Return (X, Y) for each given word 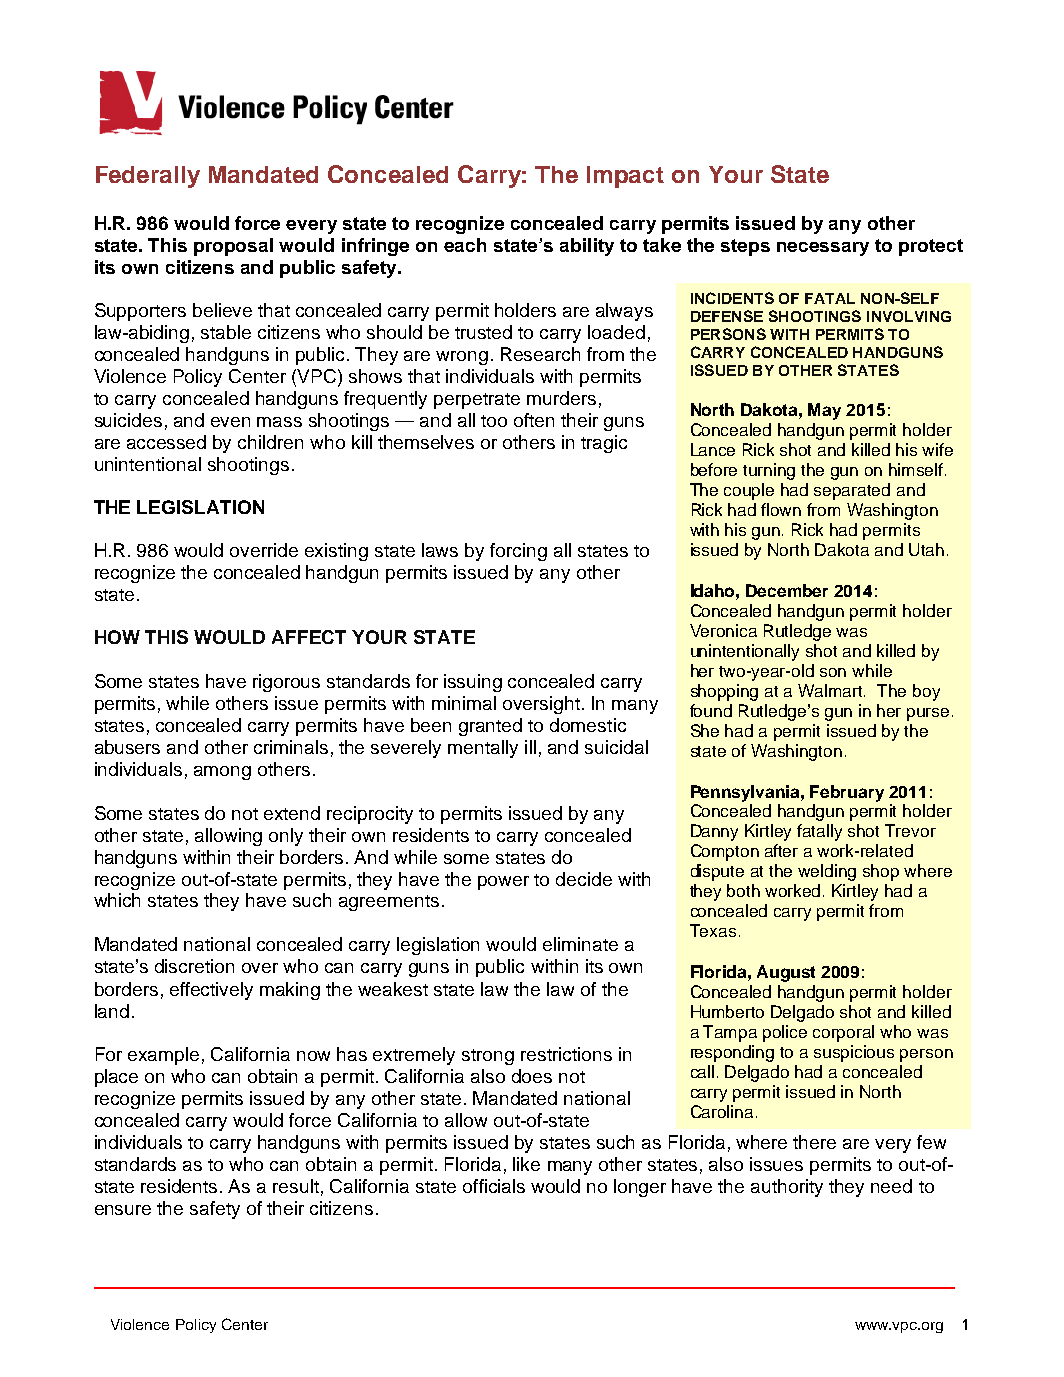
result (296, 1186)
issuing (473, 683)
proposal (233, 247)
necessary (823, 249)
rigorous (286, 683)
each (465, 245)
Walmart (831, 690)
